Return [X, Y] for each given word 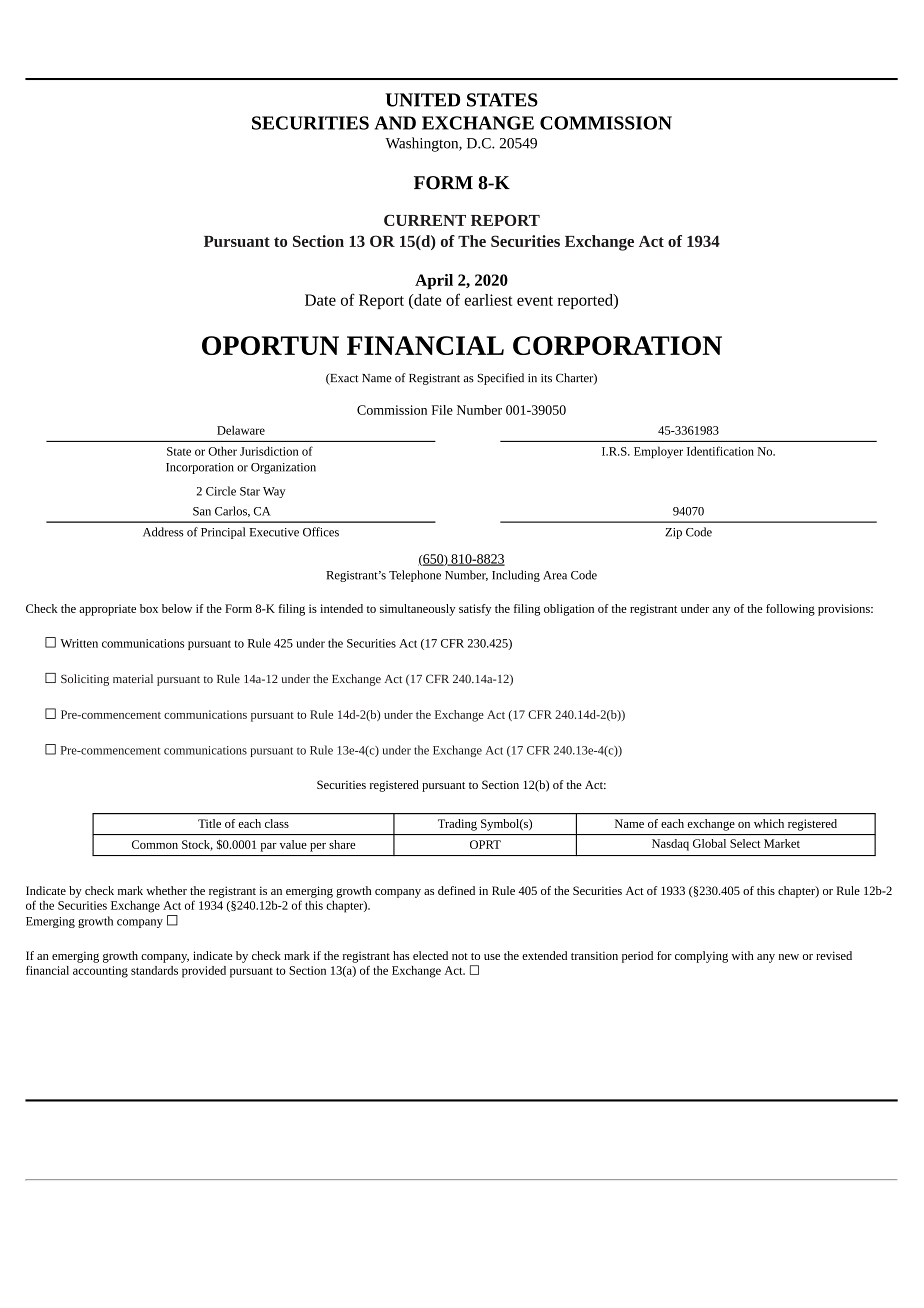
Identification [720, 451]
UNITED [422, 100]
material [133, 678]
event [535, 301]
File [442, 410]
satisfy [475, 610]
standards [154, 970]
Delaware [241, 430]
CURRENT [425, 220]
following [790, 610]
